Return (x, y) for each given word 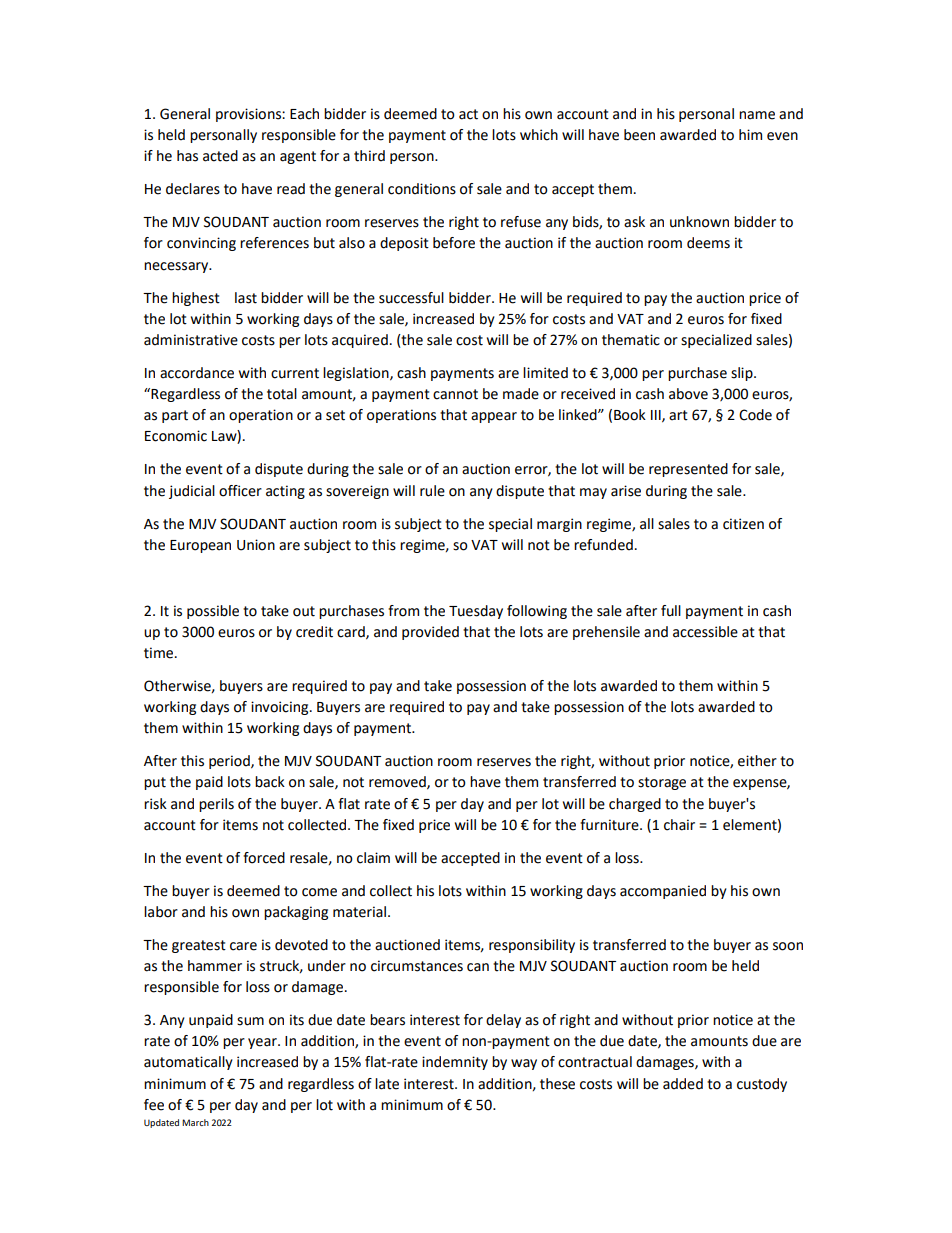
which (539, 135)
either (757, 761)
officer (240, 491)
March (195, 1122)
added (683, 1084)
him (750, 134)
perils (216, 805)
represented (688, 470)
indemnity (455, 1063)
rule (432, 491)
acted (220, 156)
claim (373, 858)
